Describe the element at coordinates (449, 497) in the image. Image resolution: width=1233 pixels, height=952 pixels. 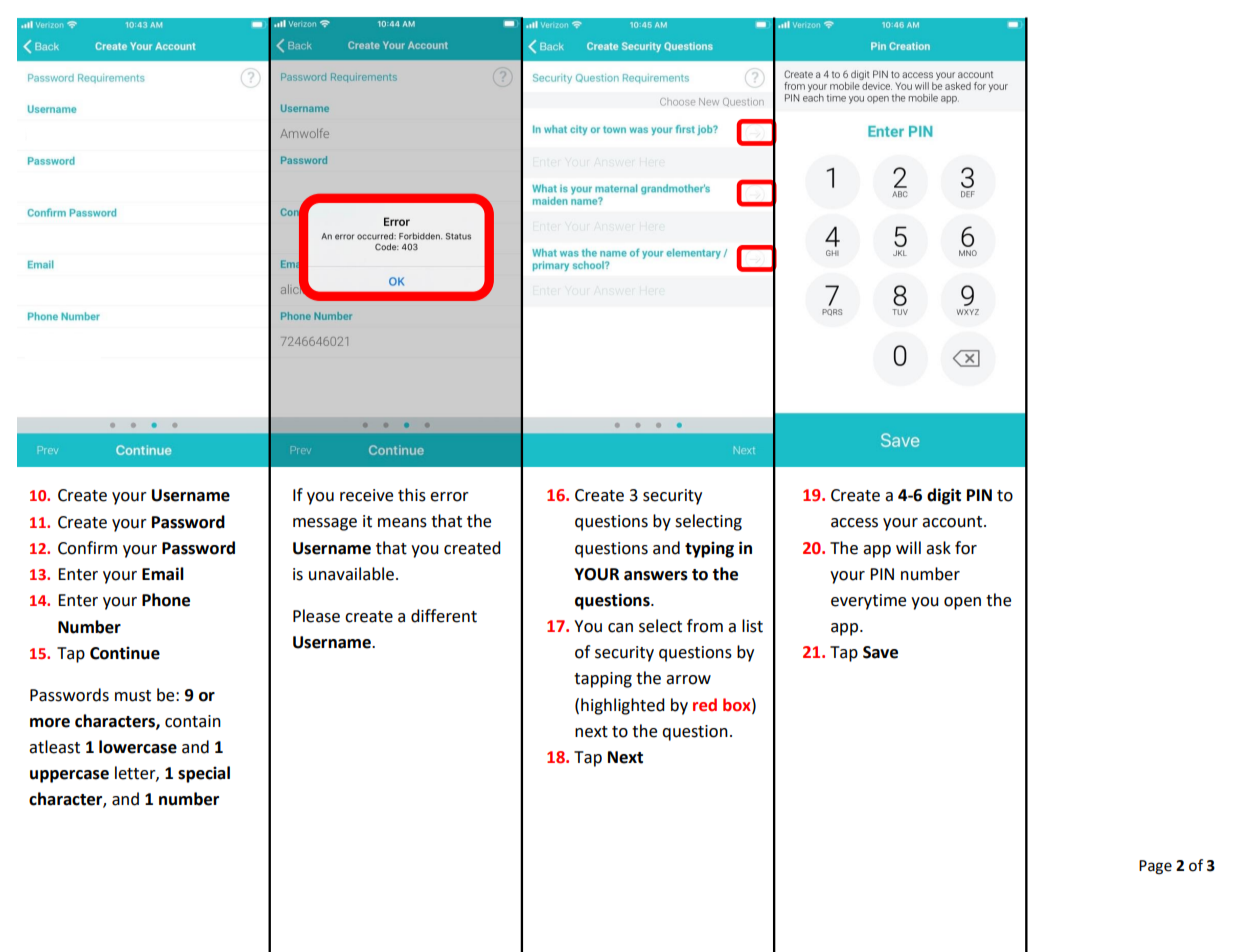
I see `error` at that location.
